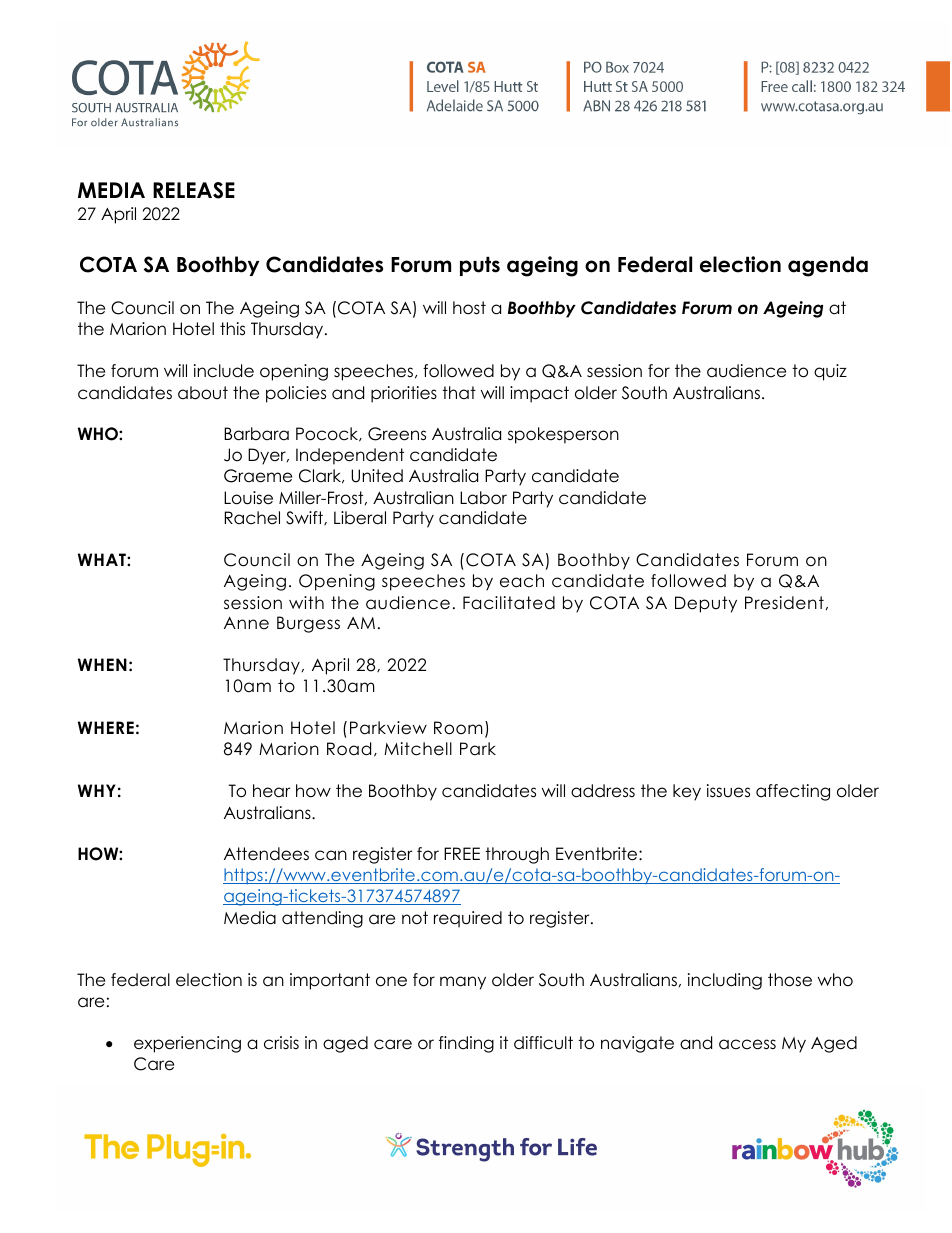 This screenshot has height=1233, width=952. Describe the element at coordinates (480, 266) in the screenshot. I see `puts` at that location.
